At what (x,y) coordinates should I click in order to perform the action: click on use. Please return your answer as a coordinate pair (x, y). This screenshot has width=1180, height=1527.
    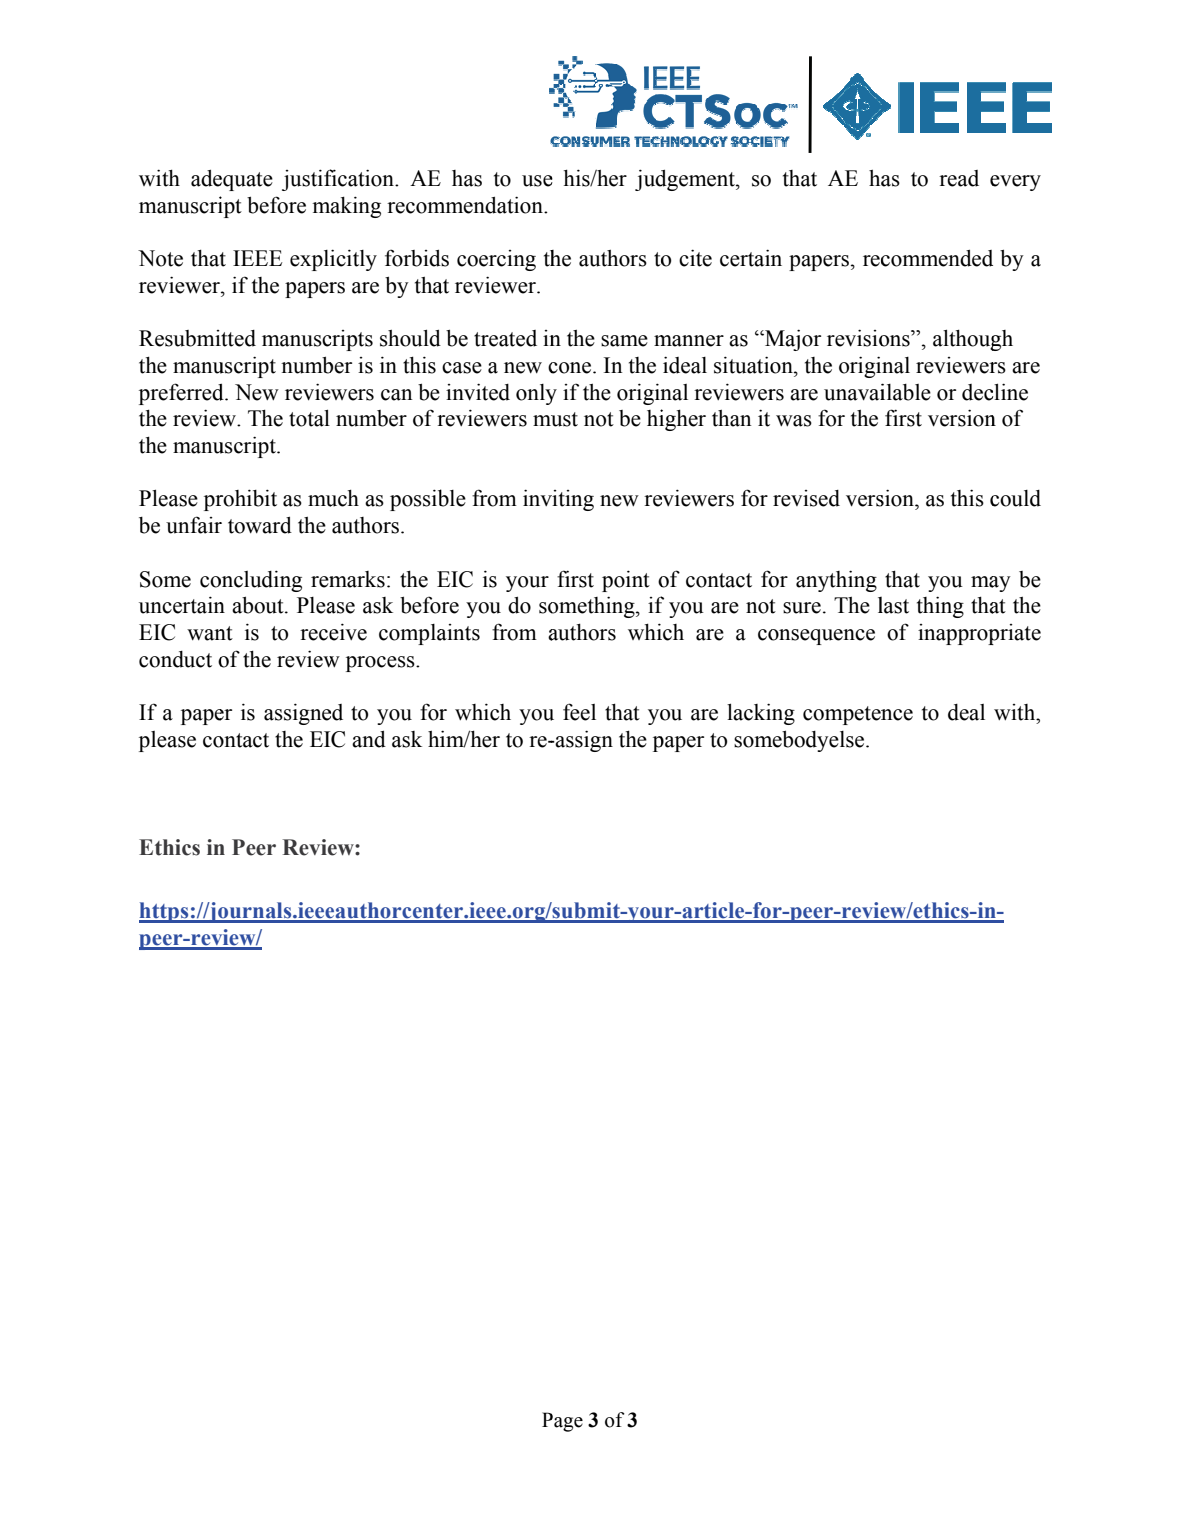
    Looking at the image, I should click on (537, 181).
